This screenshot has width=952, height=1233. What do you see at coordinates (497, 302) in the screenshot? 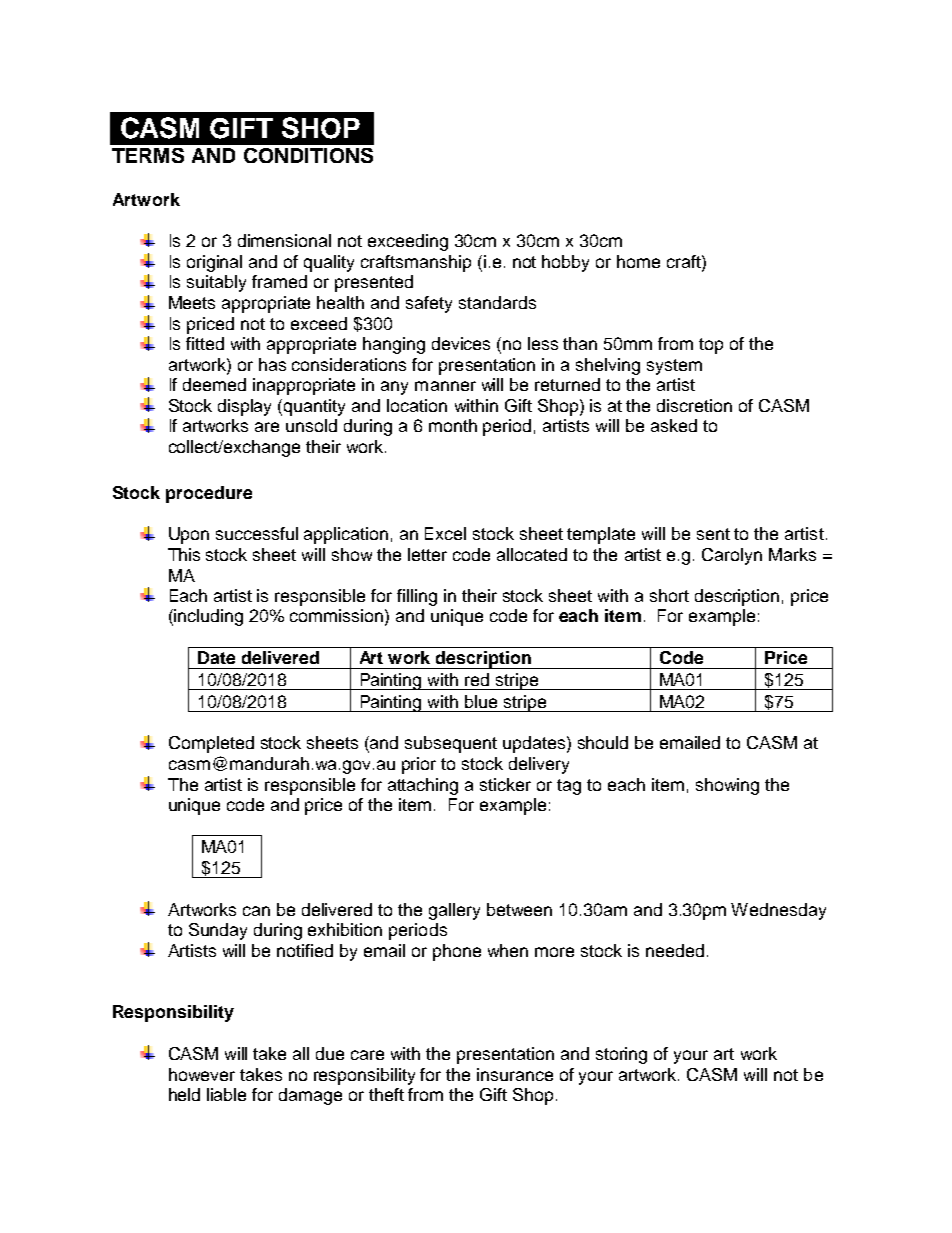
I see `standards` at bounding box center [497, 302].
